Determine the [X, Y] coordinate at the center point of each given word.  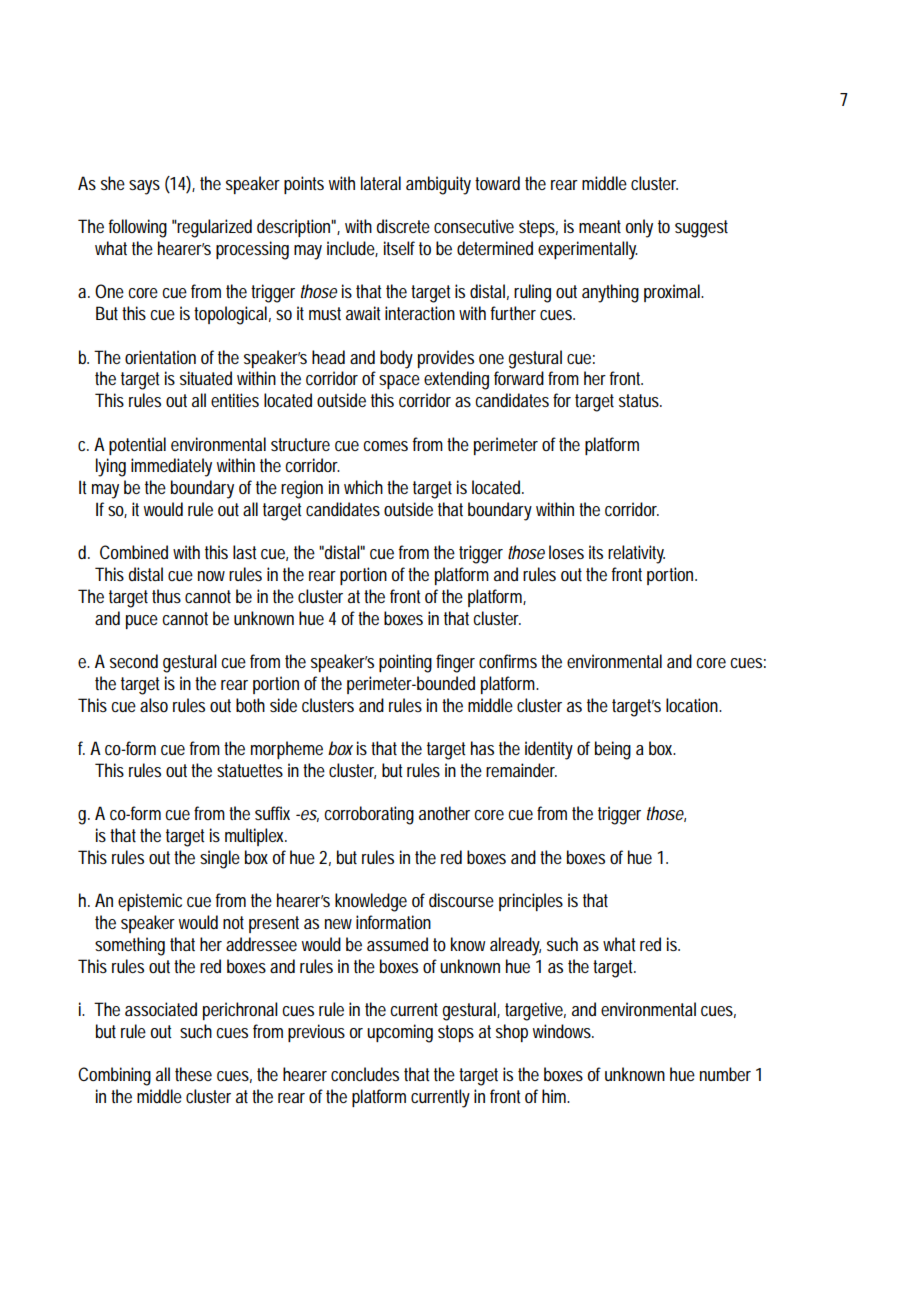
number [725, 1074]
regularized [214, 228]
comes [385, 446]
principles [531, 902]
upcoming [400, 1033]
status [640, 400]
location [693, 705]
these [193, 1074]
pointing [405, 663]
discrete [403, 226]
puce [142, 622]
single [220, 859]
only [639, 228]
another [444, 813]
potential [137, 446]
